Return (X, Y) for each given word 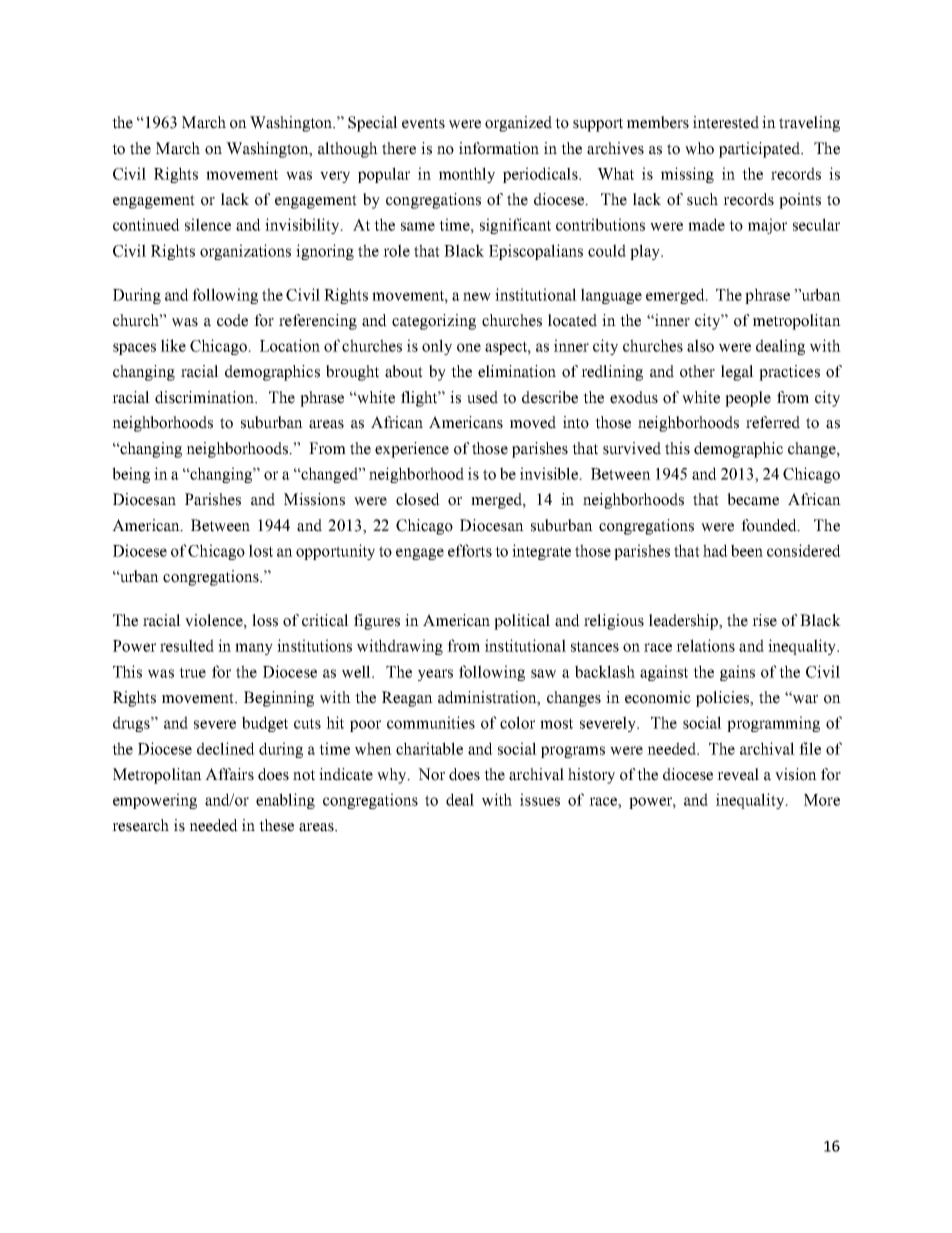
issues (540, 799)
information (499, 148)
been (747, 550)
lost (261, 550)
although (348, 150)
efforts (470, 550)
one (469, 347)
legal (737, 373)
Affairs (229, 774)
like (173, 345)
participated (760, 150)
